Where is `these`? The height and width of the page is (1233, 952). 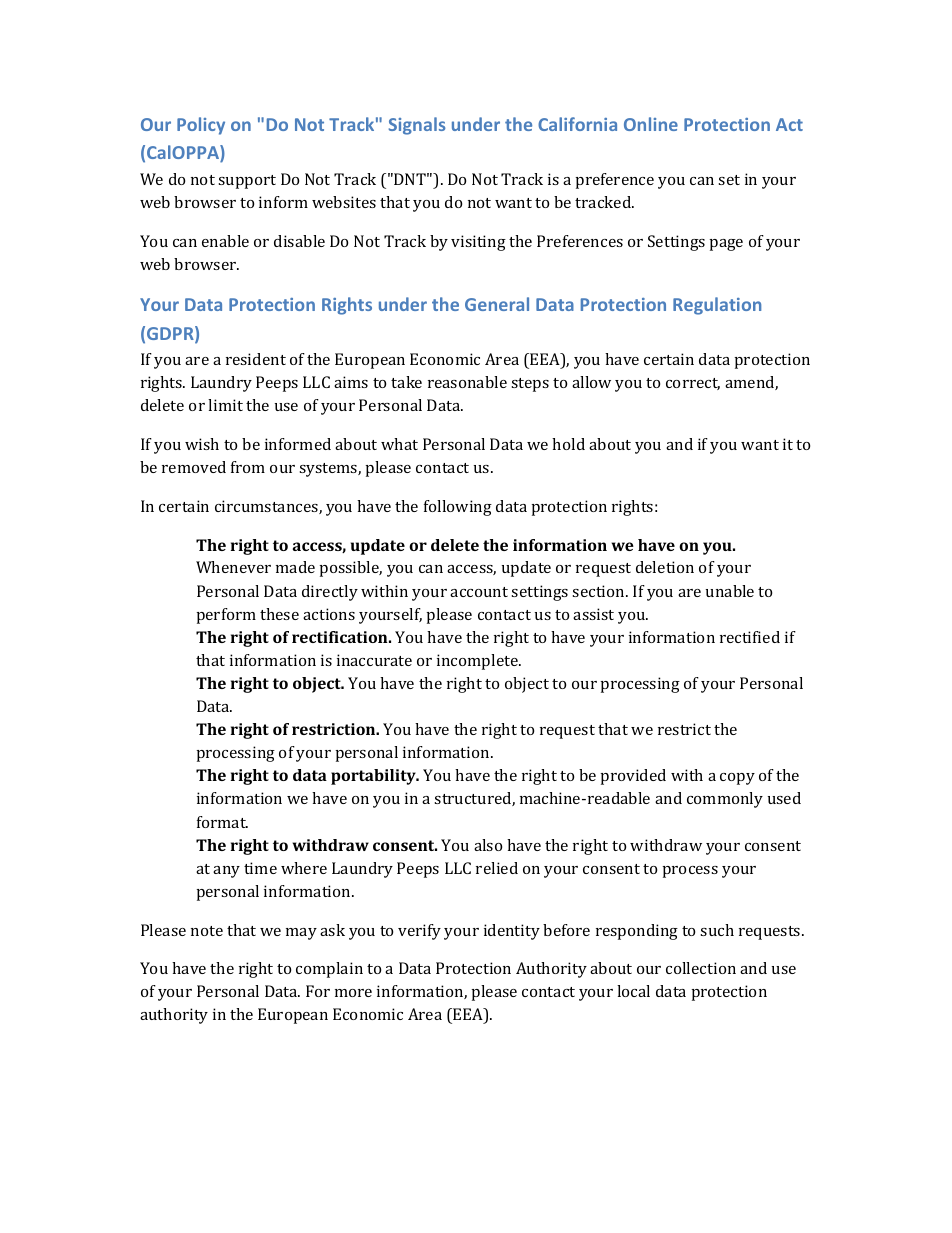
these is located at coordinates (279, 614).
